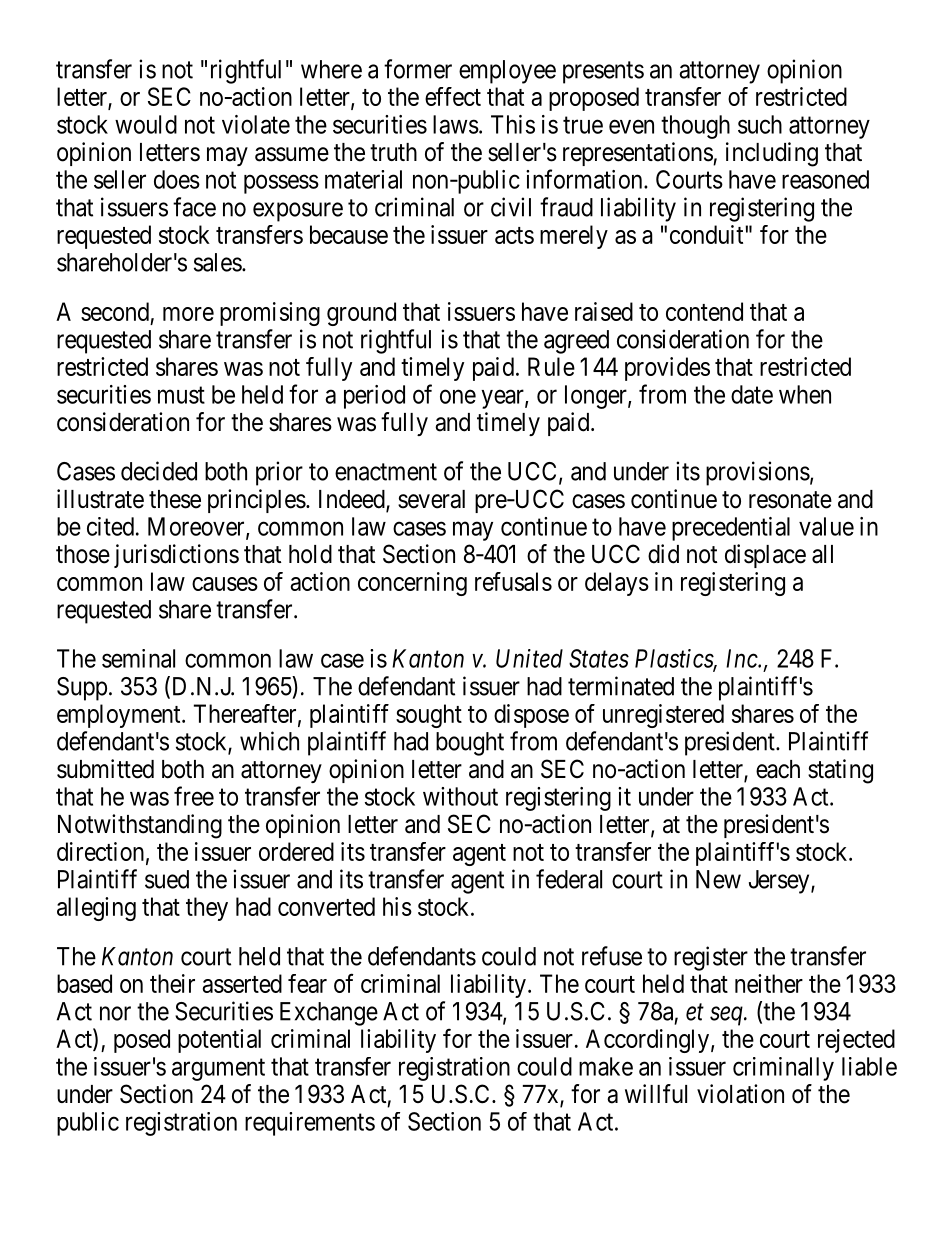  Describe the element at coordinates (760, 124) in the screenshot. I see `such` at that location.
